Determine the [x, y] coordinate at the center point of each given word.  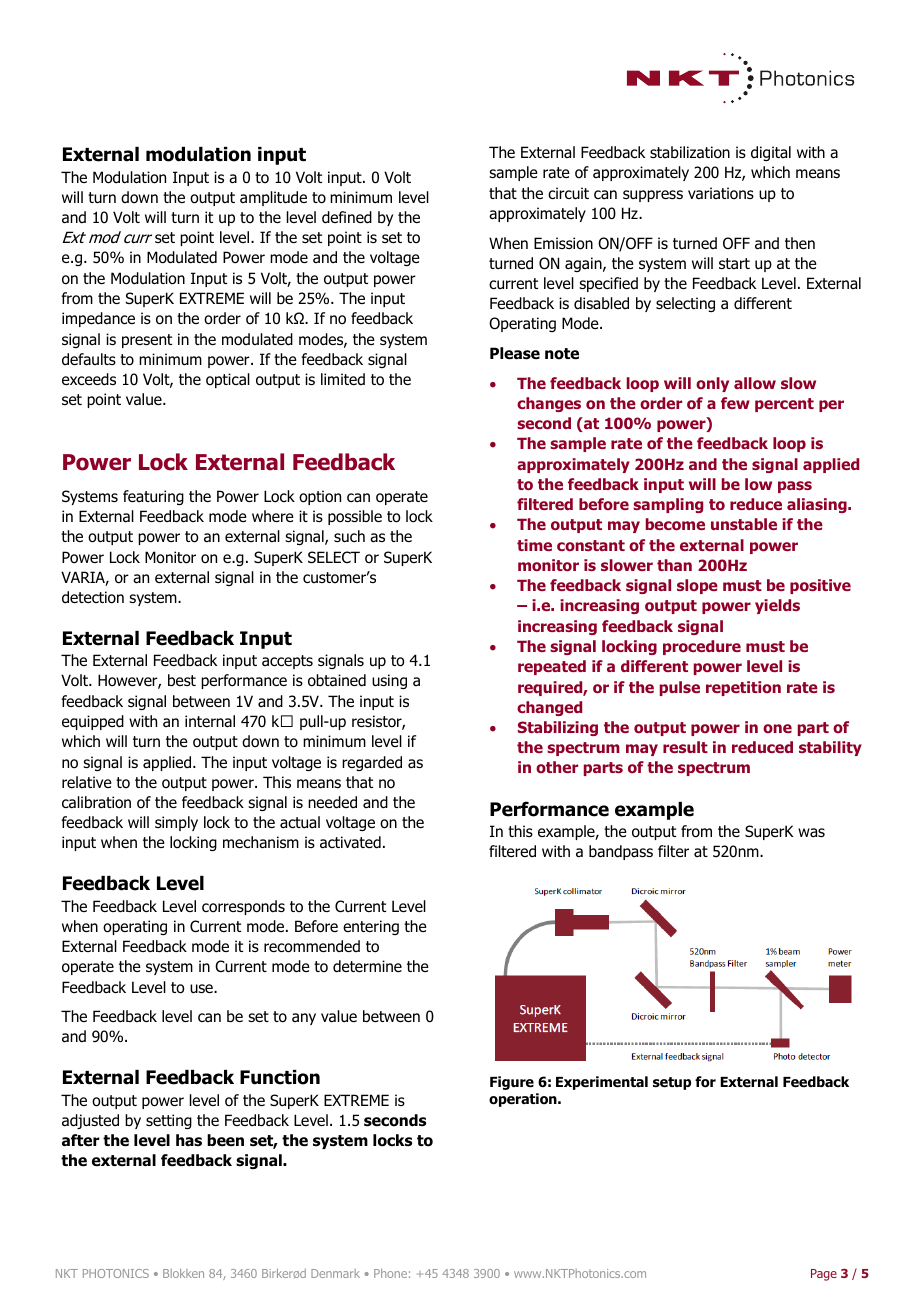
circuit [568, 193]
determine [367, 966]
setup [672, 1083]
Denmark [335, 1273]
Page [824, 1275]
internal [210, 721]
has [189, 1140]
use [202, 989]
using [389, 681]
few [735, 403]
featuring [153, 497]
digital [771, 153]
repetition [743, 688]
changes [549, 404]
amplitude [273, 198]
